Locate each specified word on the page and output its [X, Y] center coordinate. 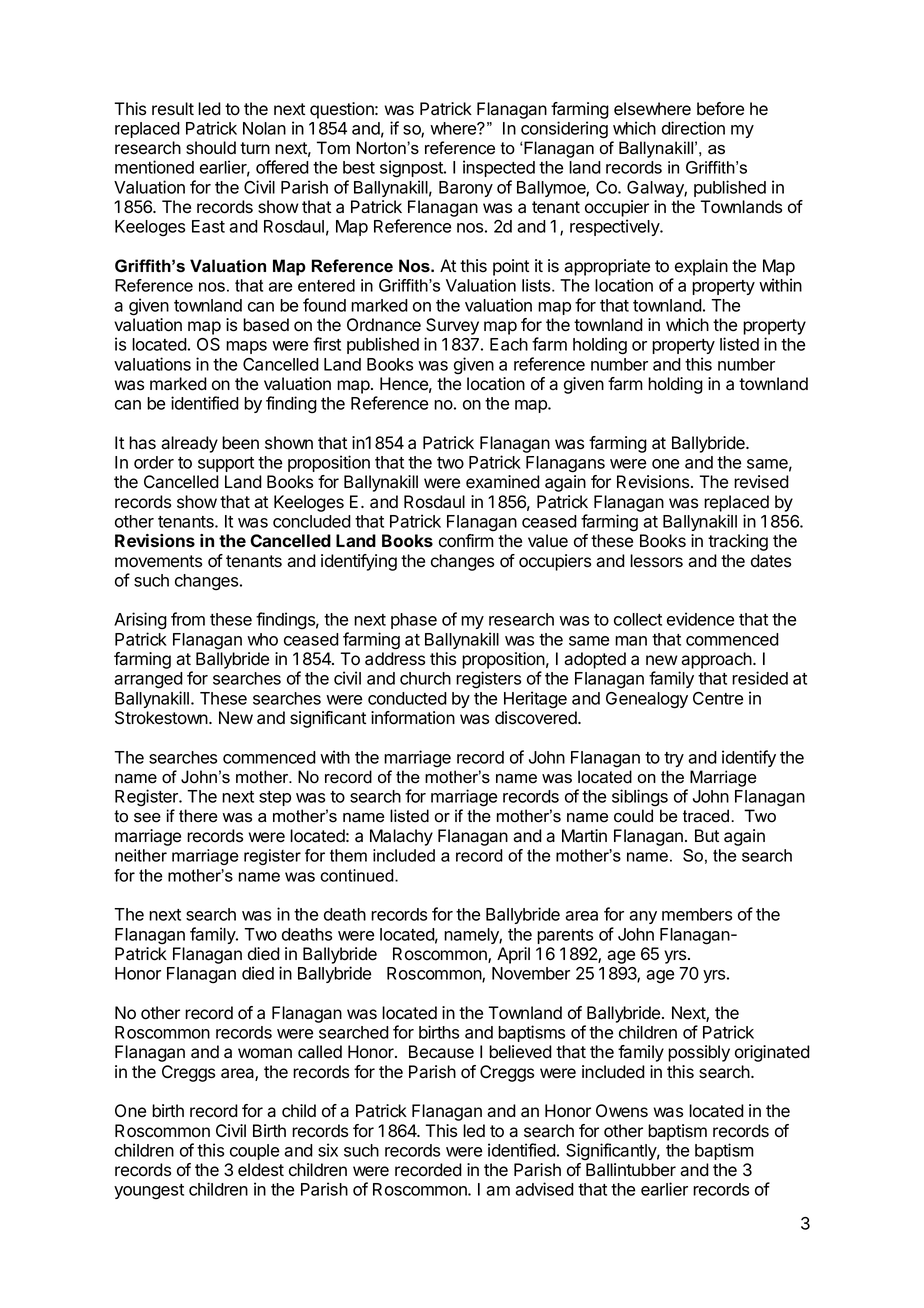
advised [544, 1189]
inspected [499, 168]
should [211, 148]
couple [254, 1152]
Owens [622, 1111]
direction [693, 128]
